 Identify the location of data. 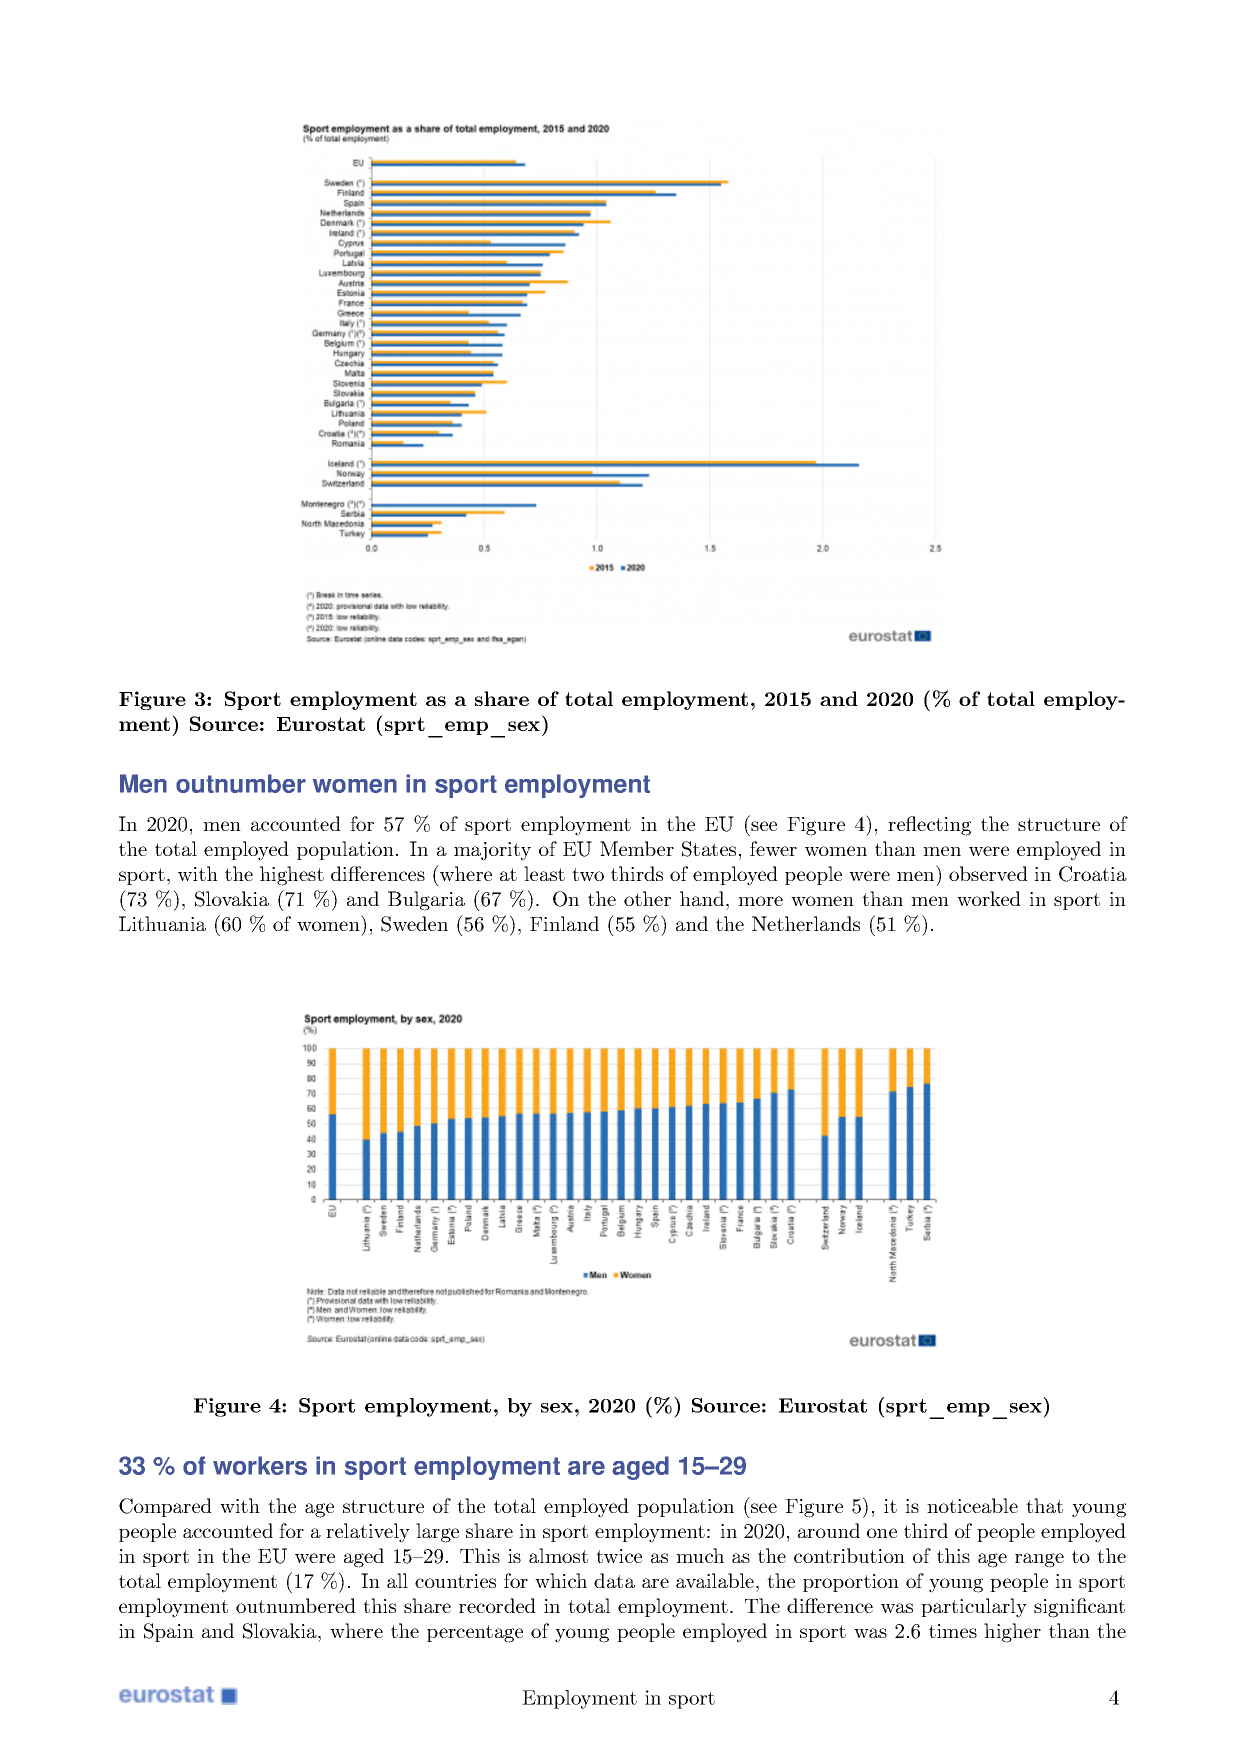
(614, 1580).
